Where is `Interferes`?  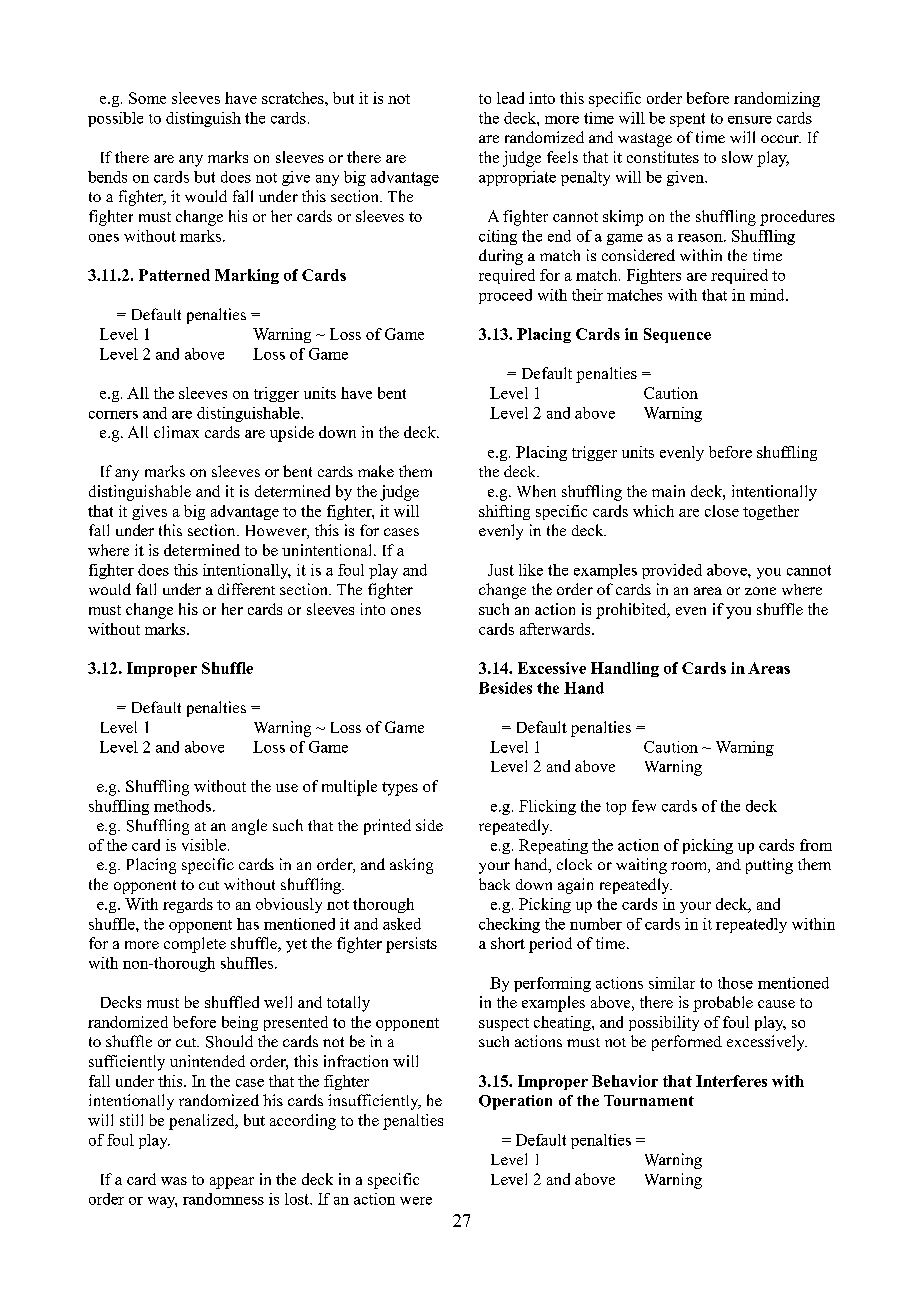 Interferes is located at coordinates (731, 1081).
